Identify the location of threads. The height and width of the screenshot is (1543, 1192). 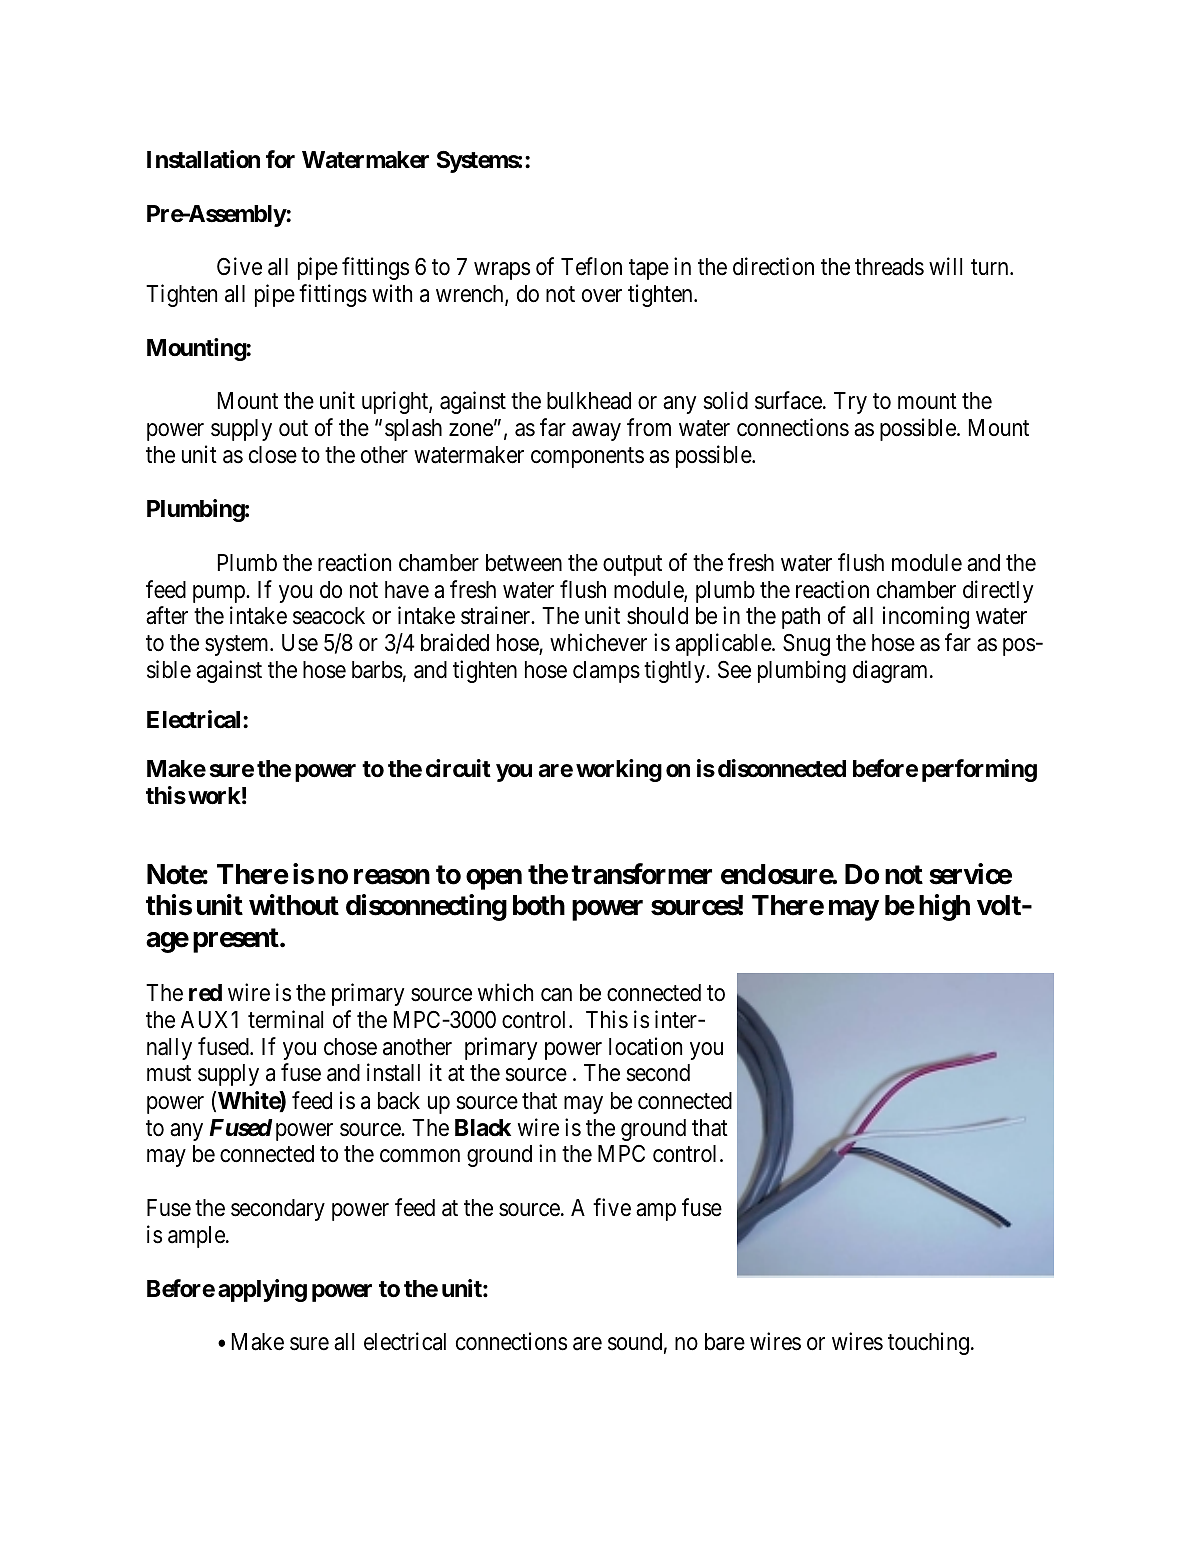
(889, 267).
